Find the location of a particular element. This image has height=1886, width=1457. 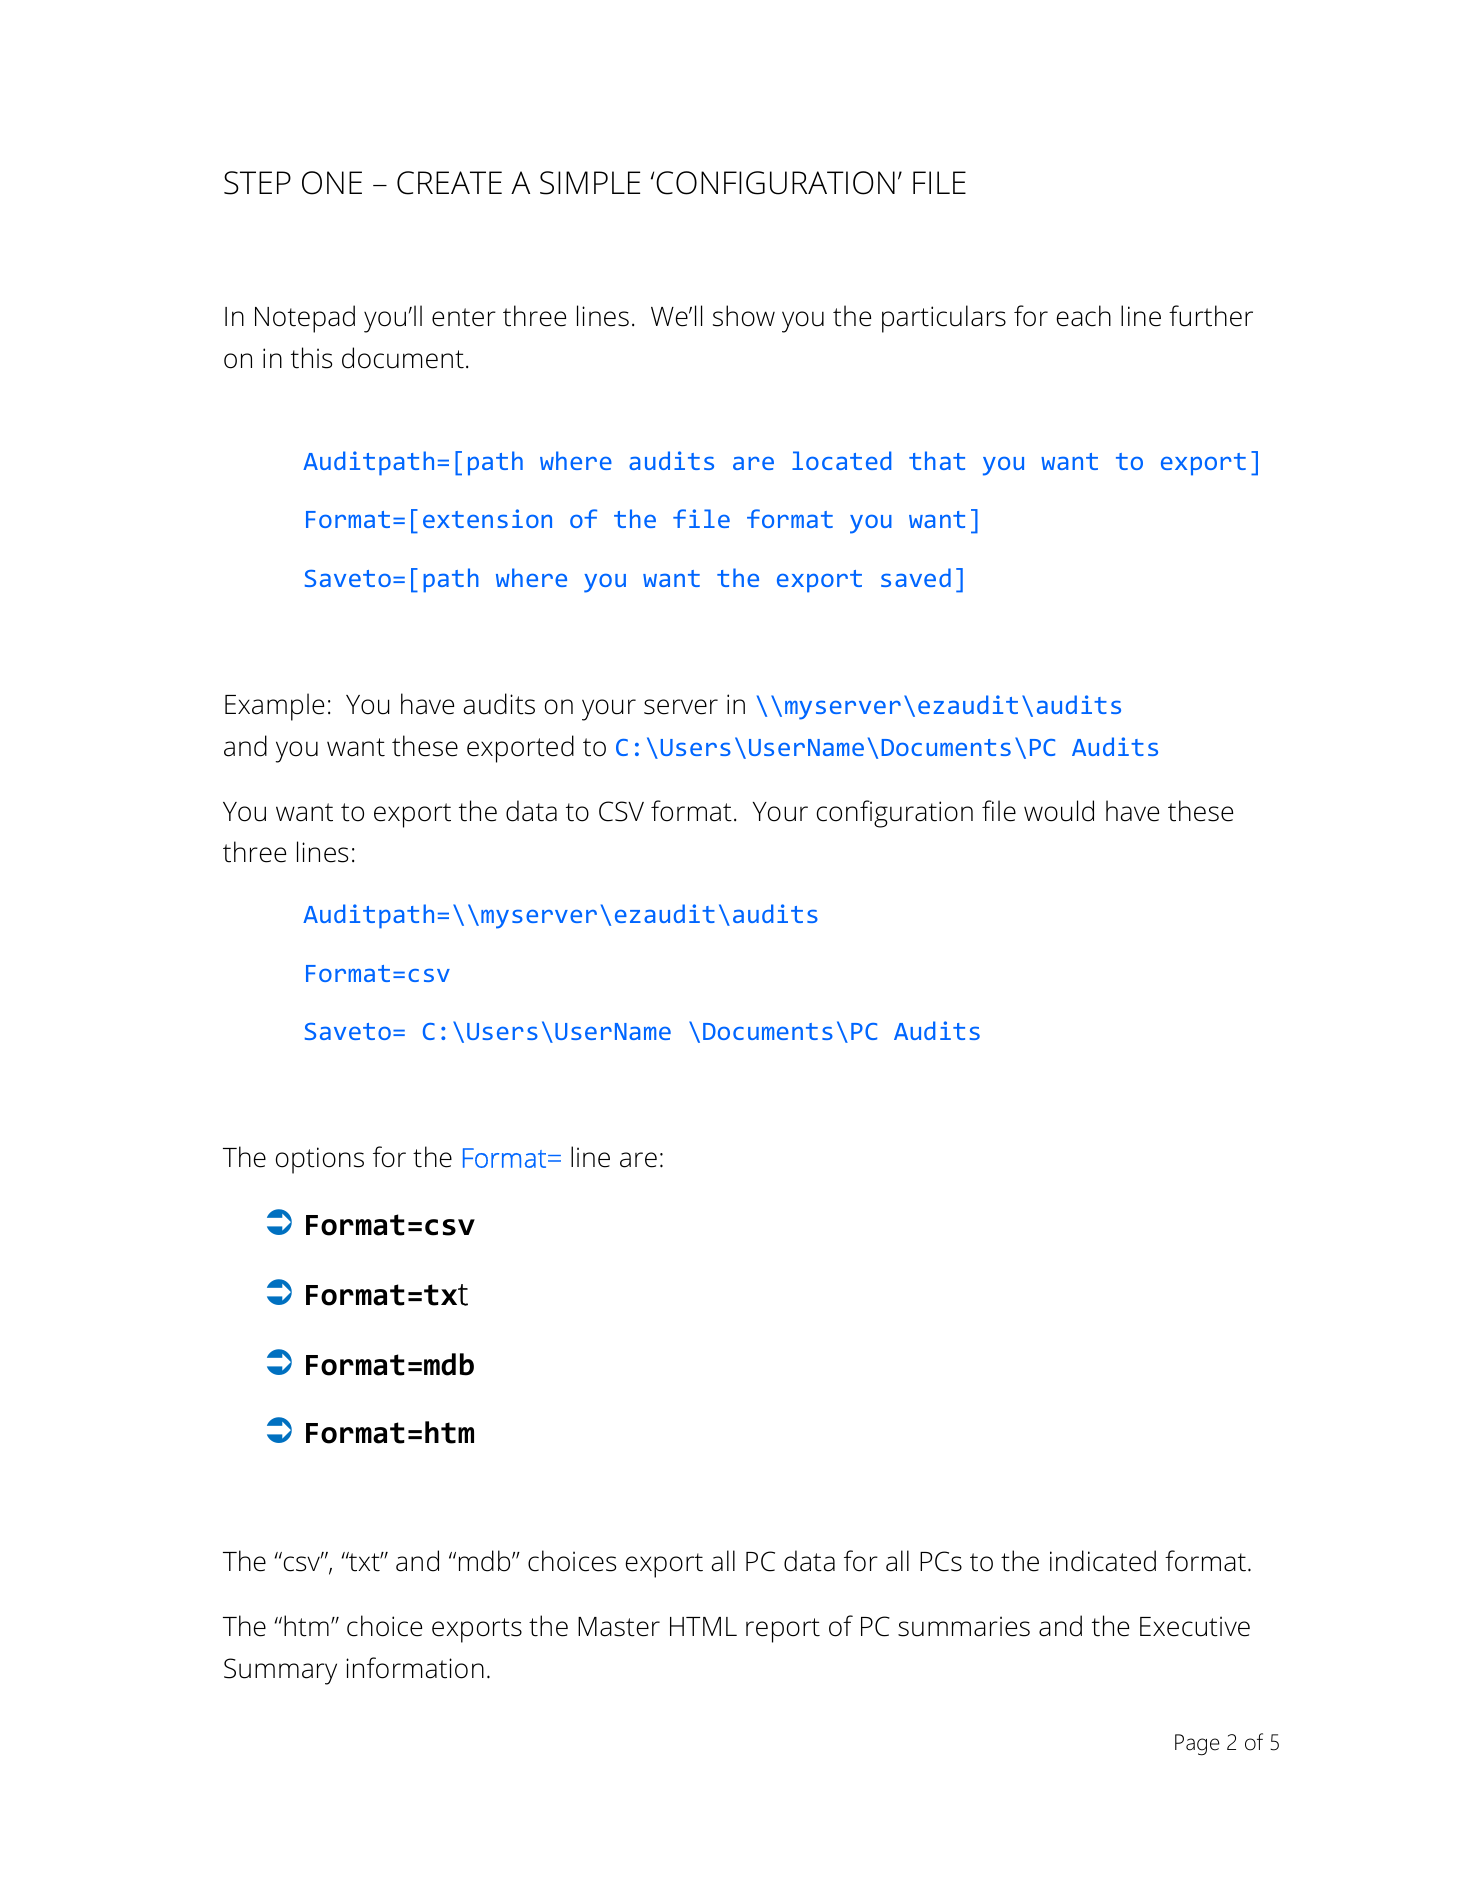

Page is located at coordinates (1197, 1745).
